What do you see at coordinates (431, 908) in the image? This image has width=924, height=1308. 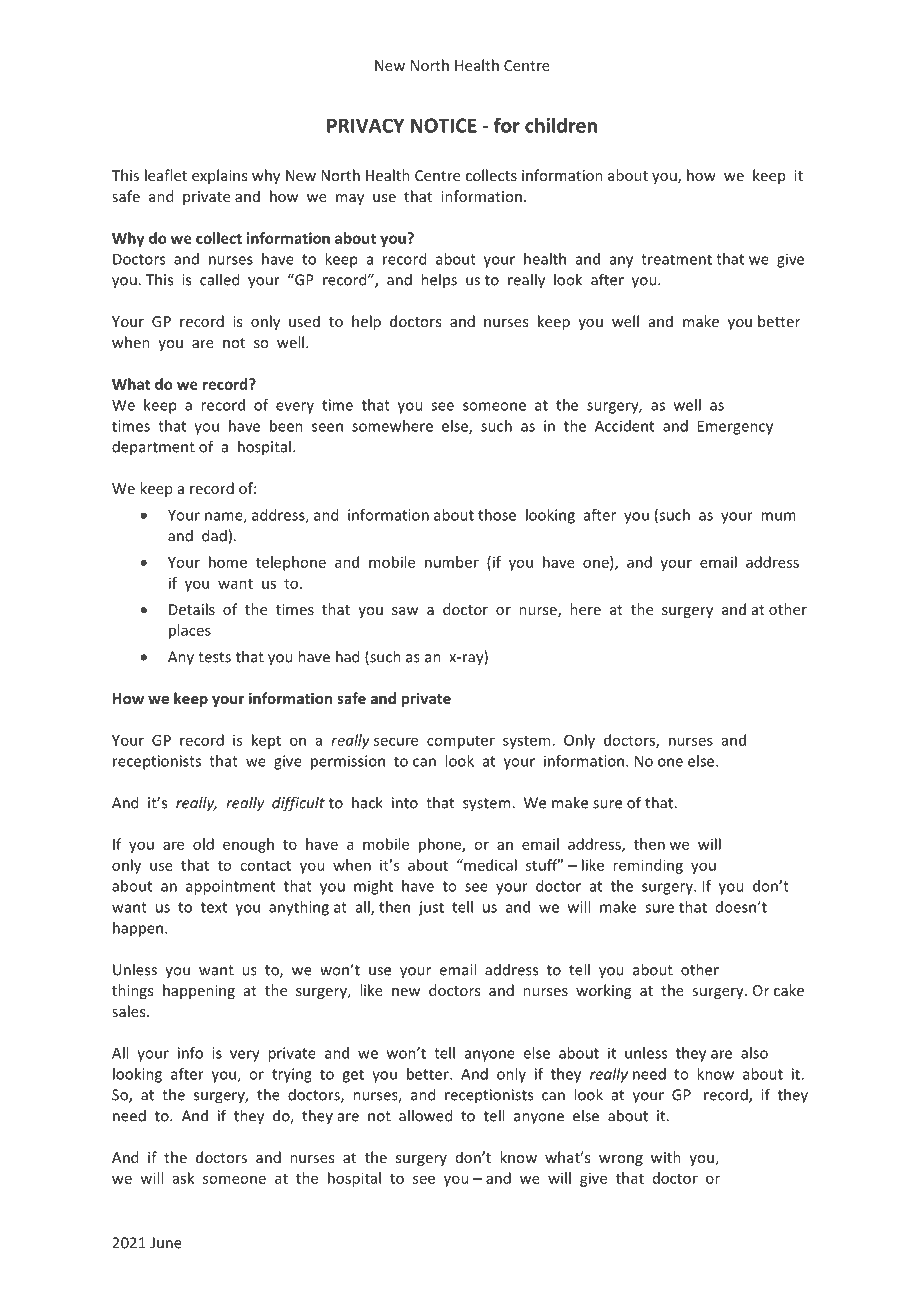 I see `just` at bounding box center [431, 908].
